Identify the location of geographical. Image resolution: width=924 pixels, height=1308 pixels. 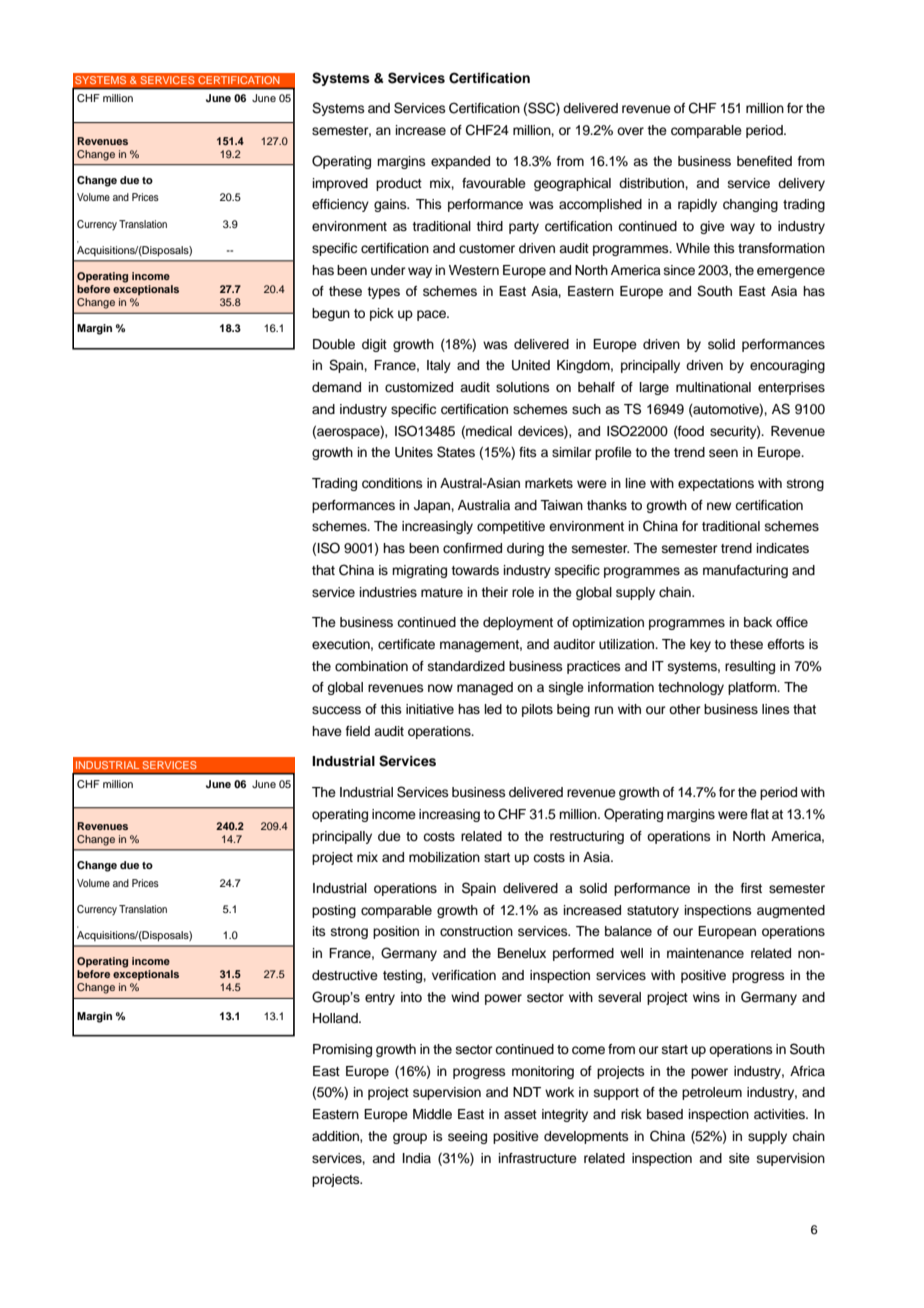
(572, 184).
